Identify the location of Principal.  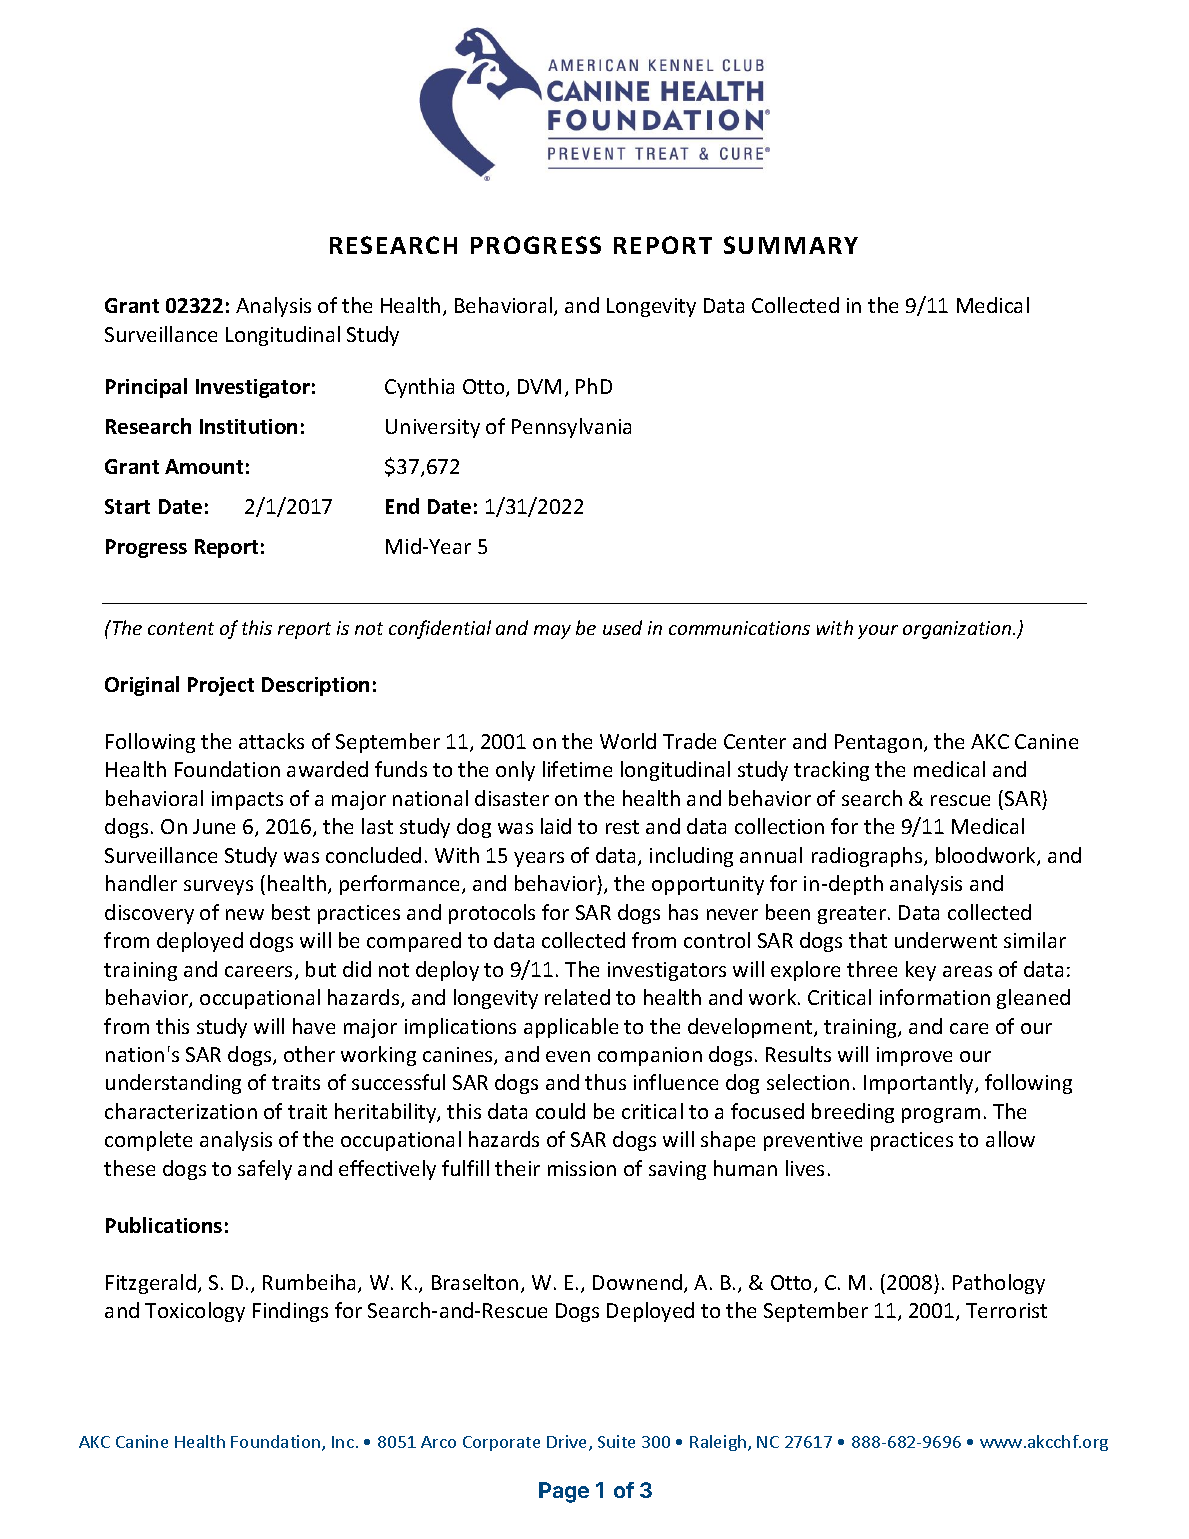
(146, 388).
